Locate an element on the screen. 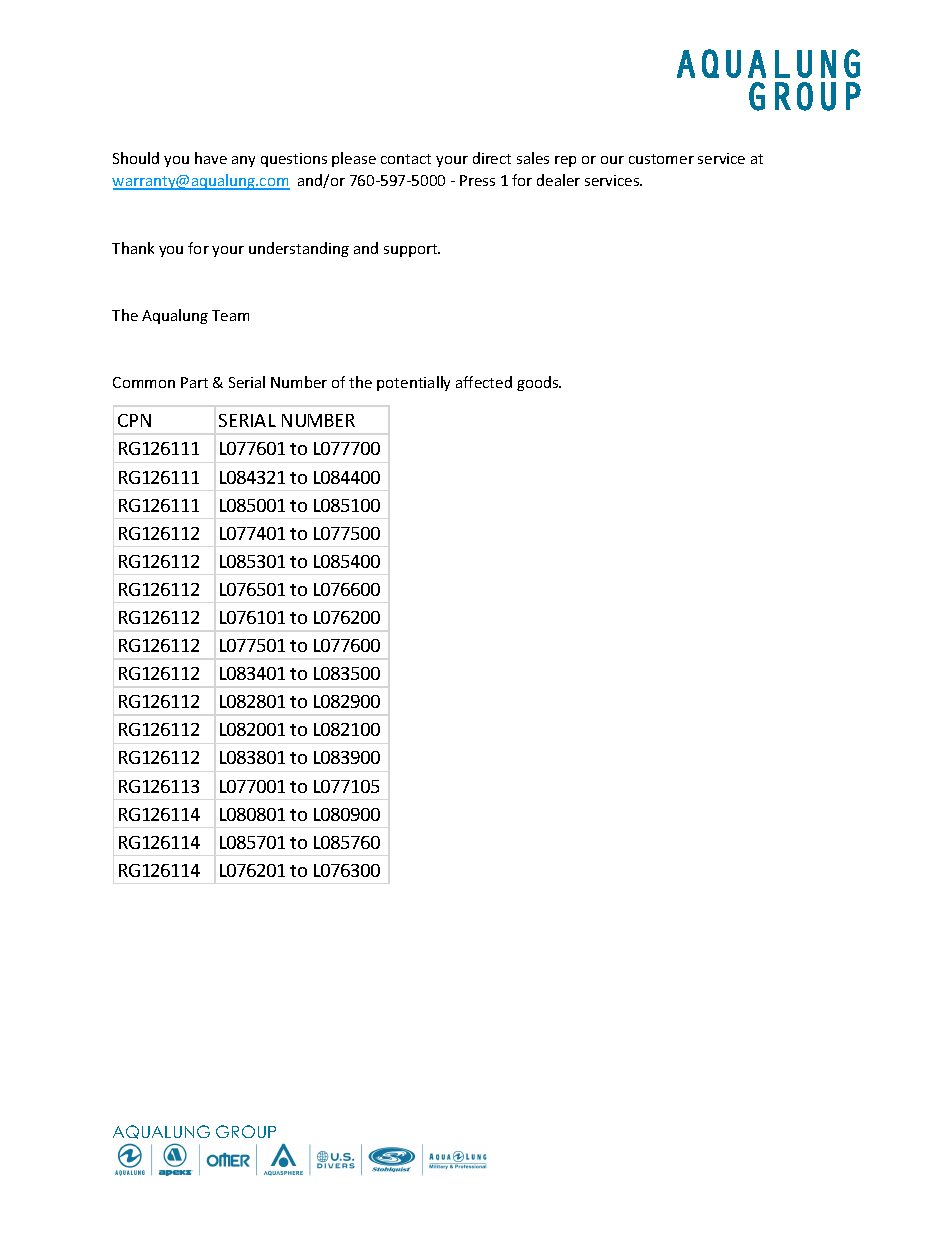 The height and width of the screenshot is (1233, 952). dealer is located at coordinates (558, 180).
